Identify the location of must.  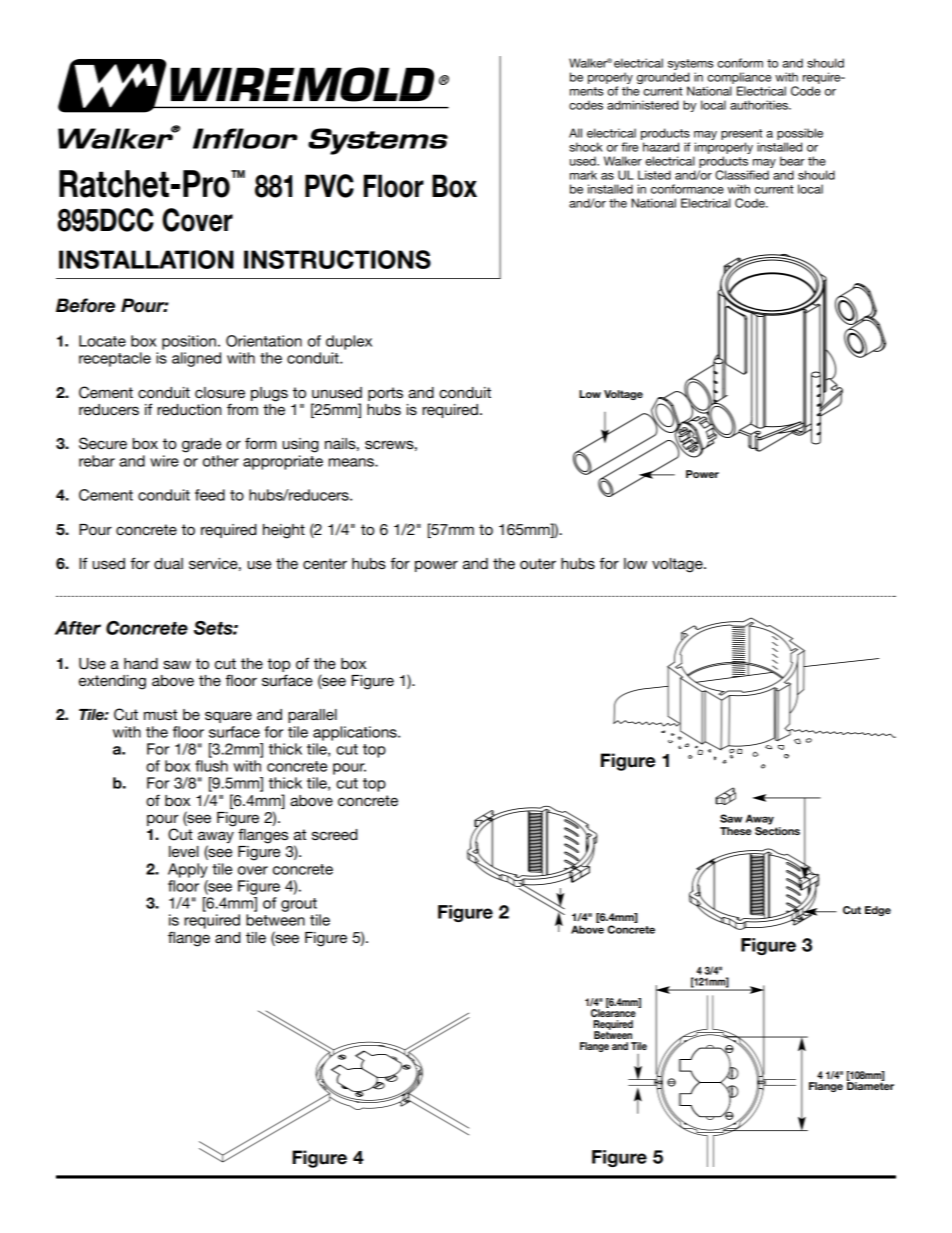
(160, 714).
